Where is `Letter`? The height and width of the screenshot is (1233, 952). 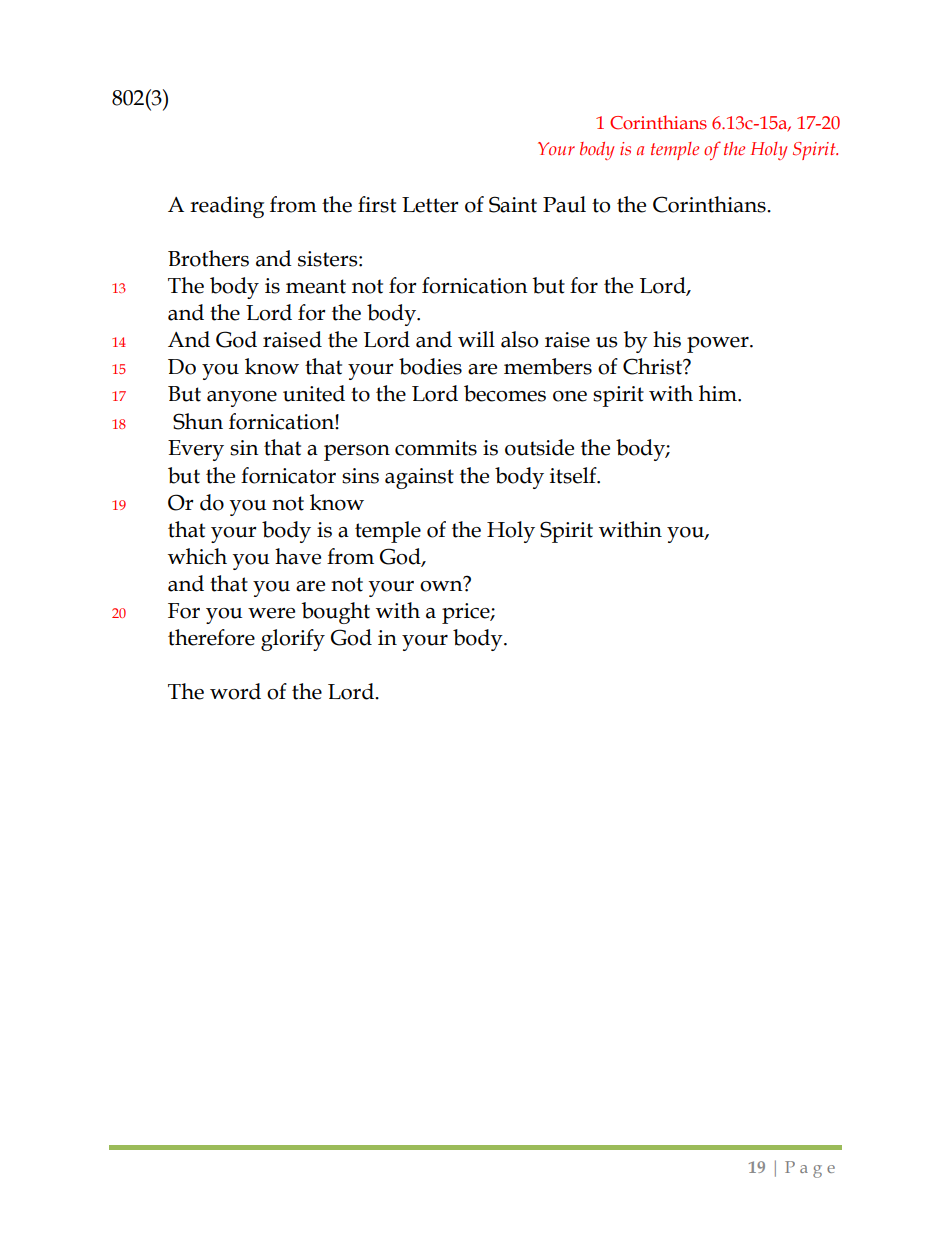
Letter is located at coordinates (430, 205).
